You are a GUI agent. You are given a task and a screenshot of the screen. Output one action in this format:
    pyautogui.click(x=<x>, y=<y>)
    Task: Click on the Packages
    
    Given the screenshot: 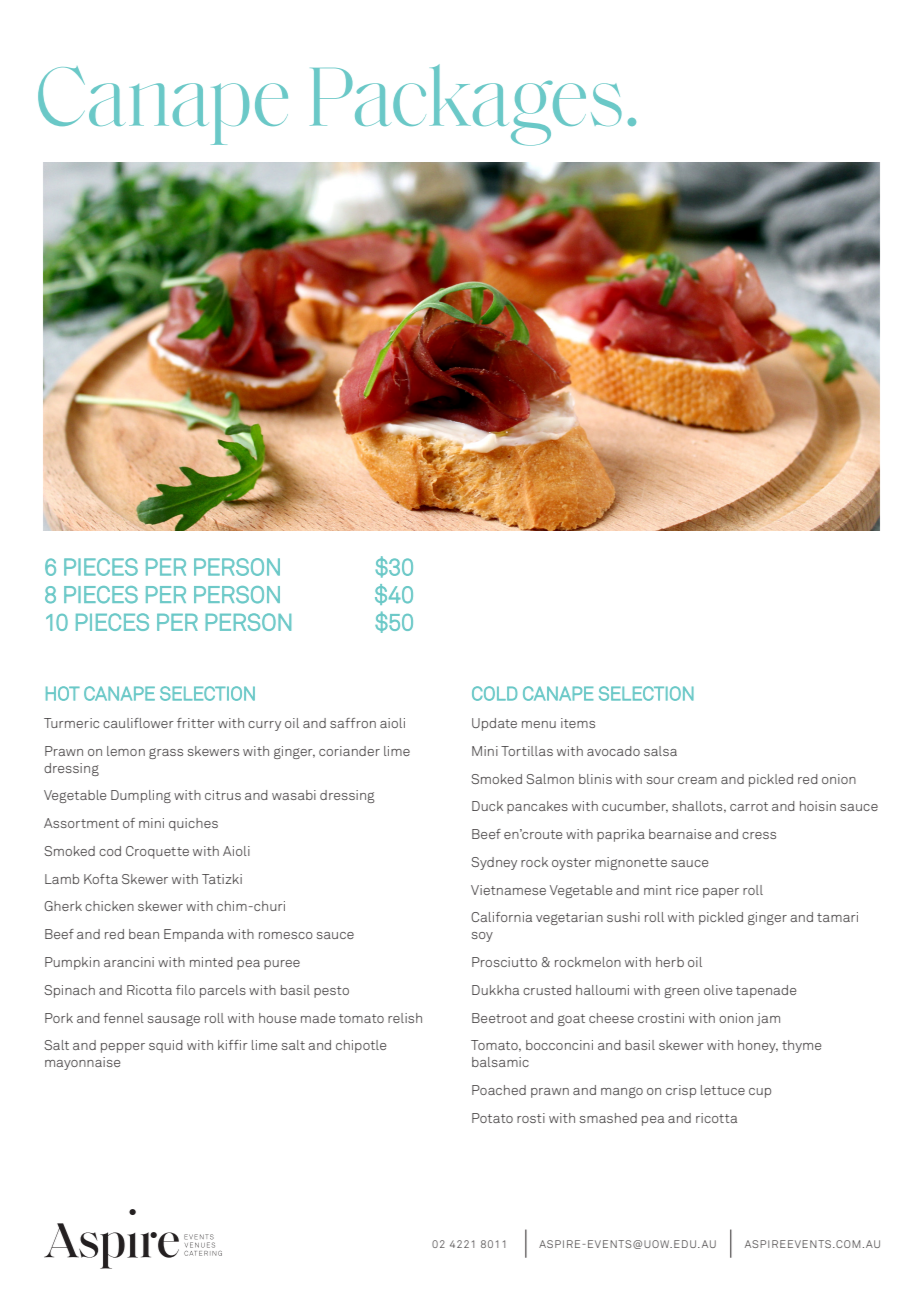 What is the action you would take?
    pyautogui.click(x=466, y=105)
